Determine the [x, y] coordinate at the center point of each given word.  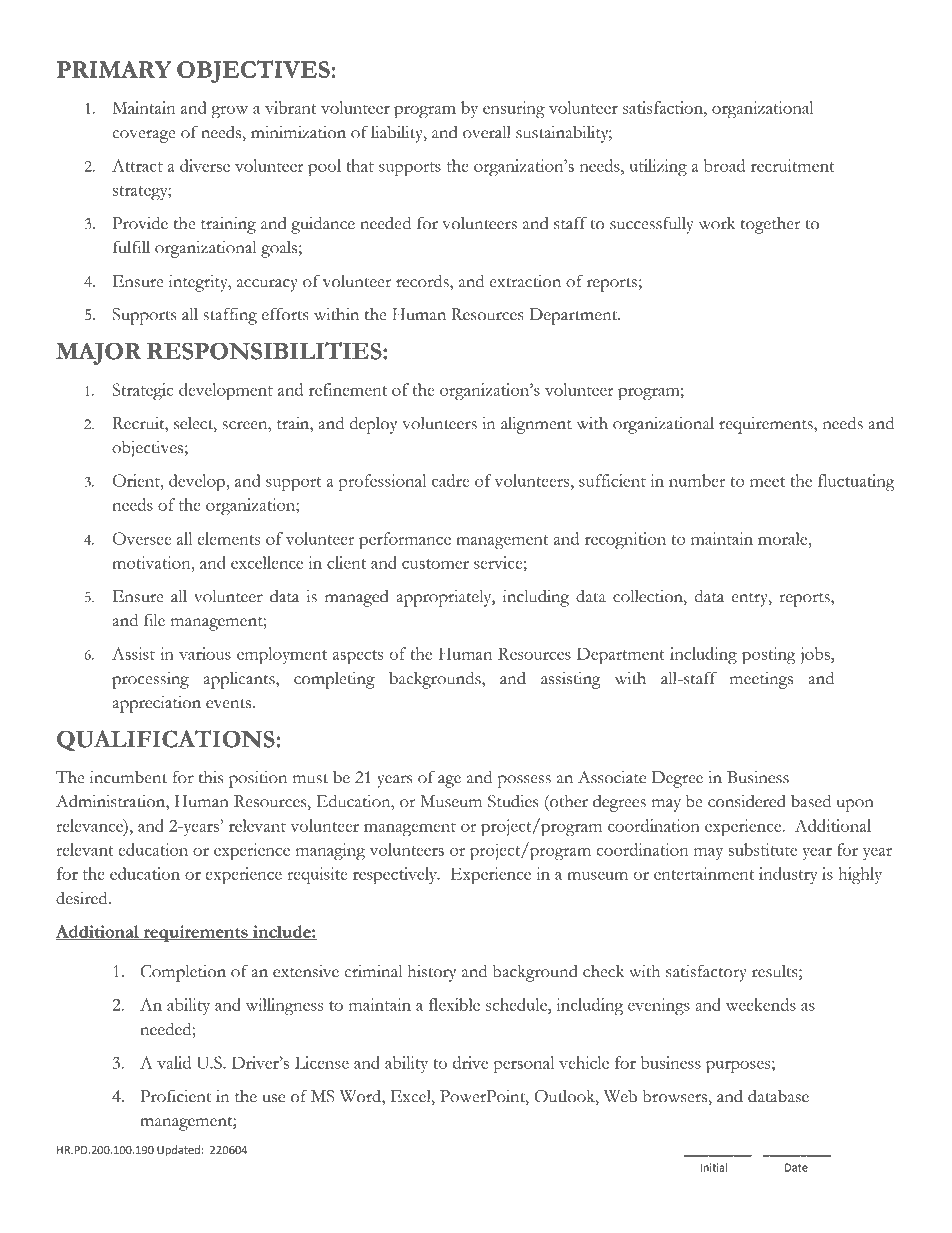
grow [229, 112]
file [154, 620]
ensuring [514, 109]
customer [435, 564]
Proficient [175, 1096]
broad [724, 165]
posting [769, 655]
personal [523, 1064]
